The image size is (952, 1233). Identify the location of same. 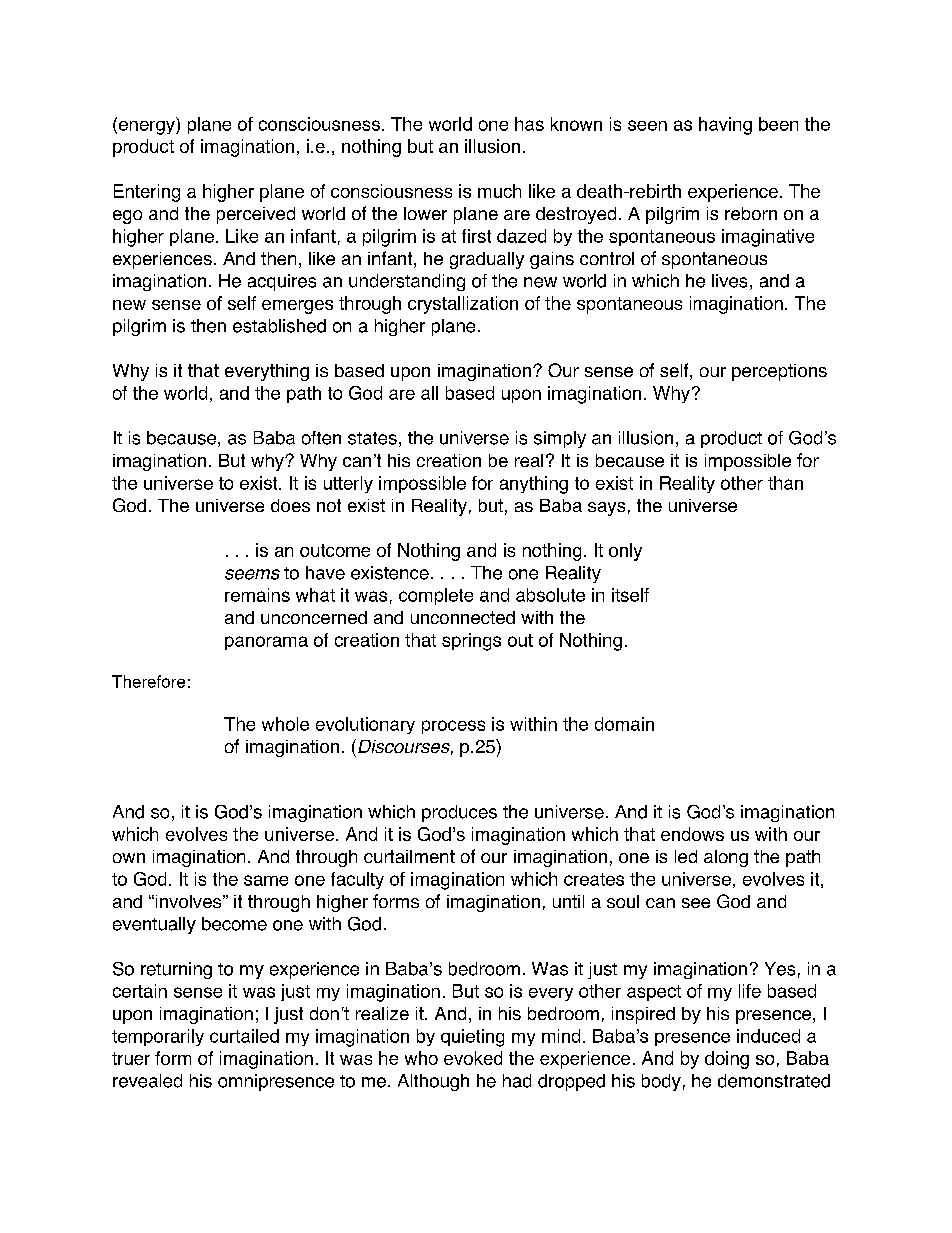
(266, 880).
